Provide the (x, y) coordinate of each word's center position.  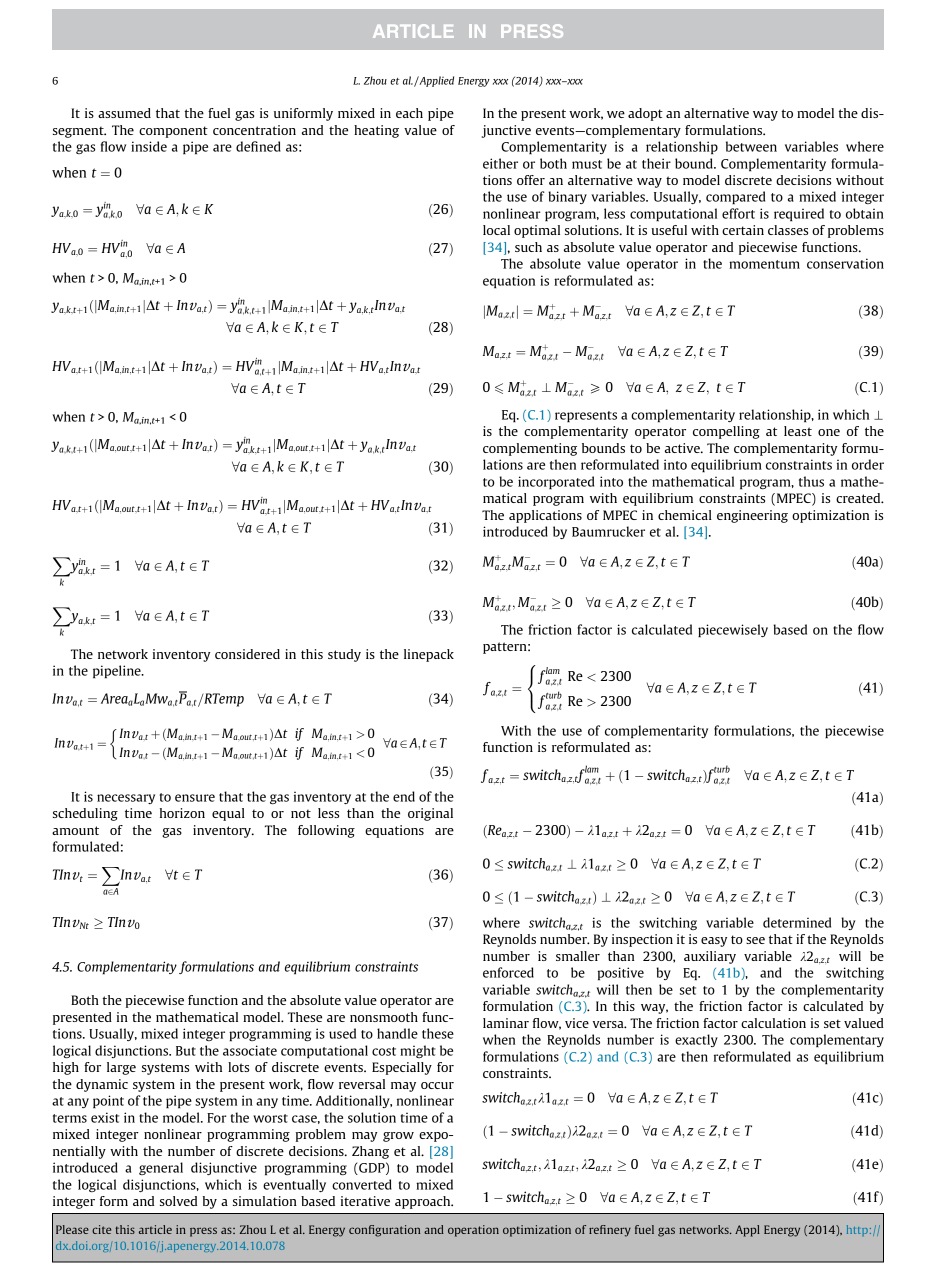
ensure (195, 798)
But (186, 1051)
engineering (752, 516)
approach (424, 1202)
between (751, 146)
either (500, 163)
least (798, 431)
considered (247, 654)
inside (149, 146)
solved (178, 1201)
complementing (530, 449)
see (755, 940)
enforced (508, 972)
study (344, 655)
